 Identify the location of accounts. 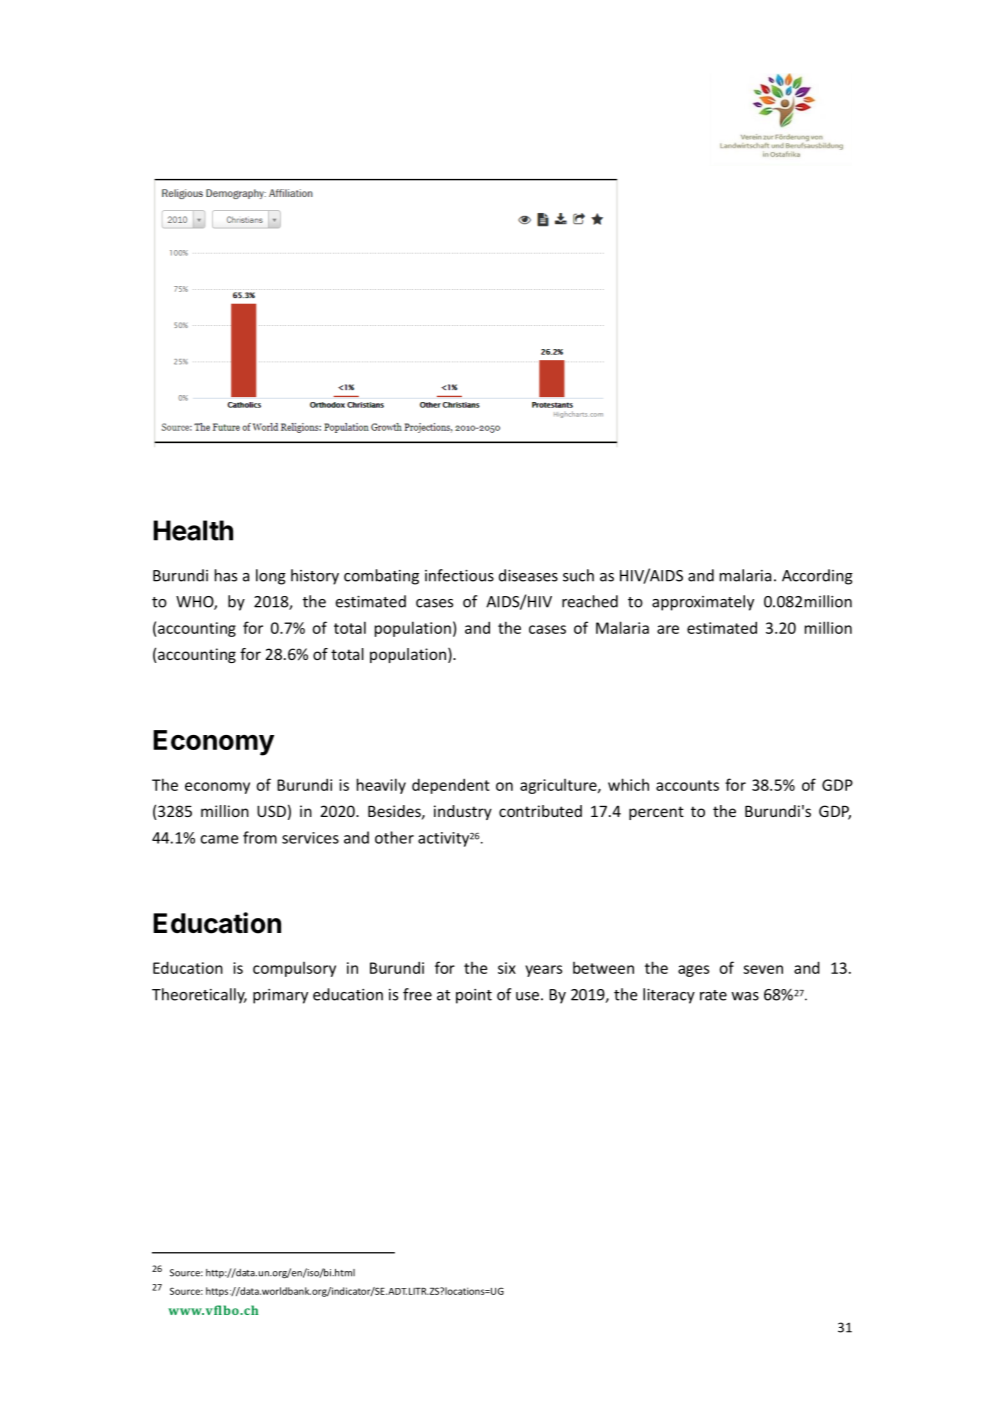
(687, 785).
